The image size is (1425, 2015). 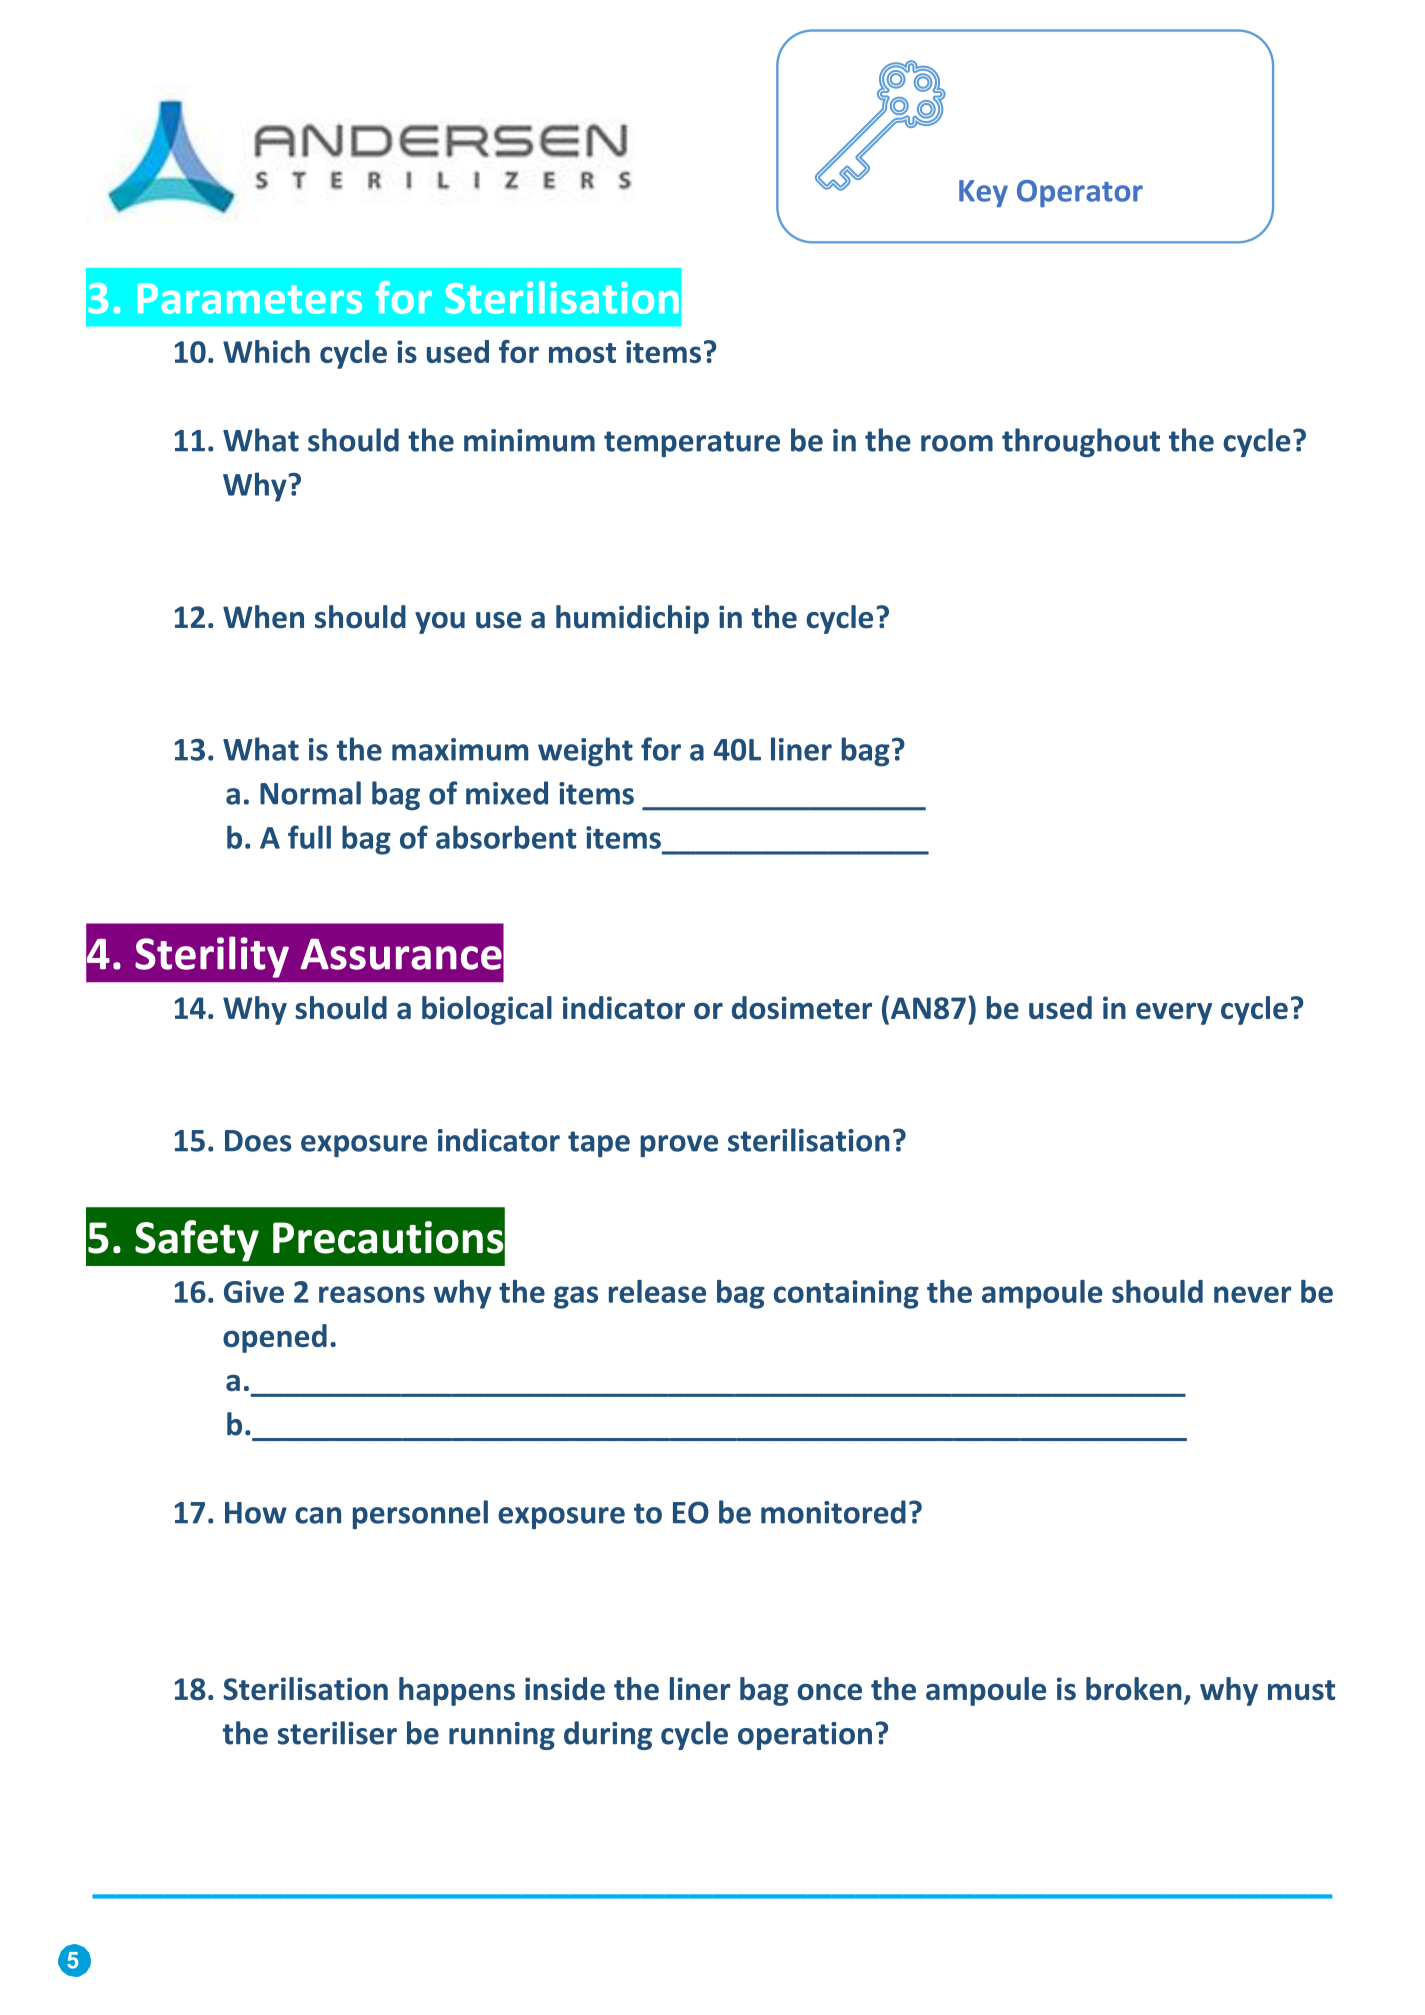 I want to click on When, so click(x=263, y=617).
